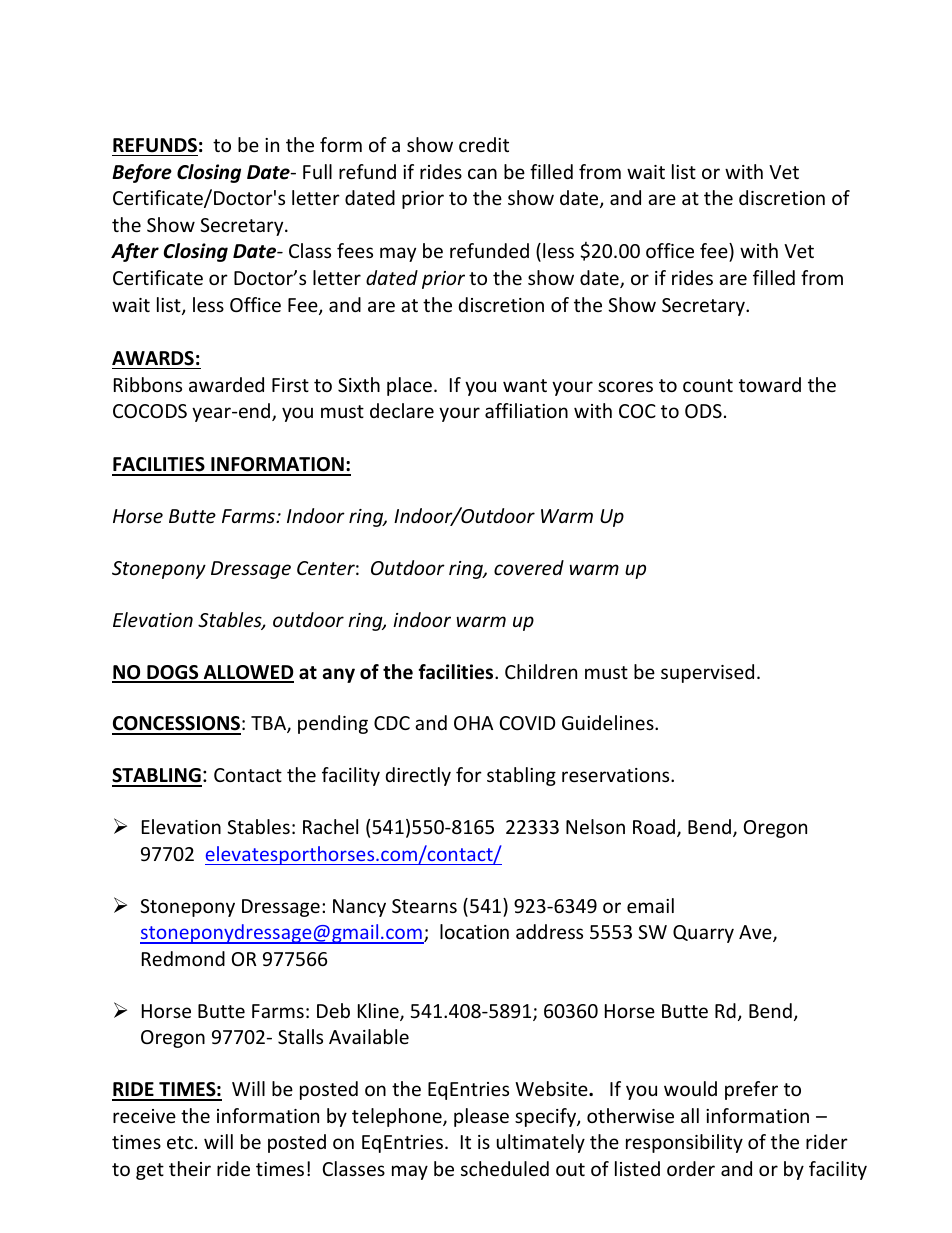 Image resolution: width=952 pixels, height=1233 pixels. Describe the element at coordinates (484, 144) in the image. I see `credit` at that location.
